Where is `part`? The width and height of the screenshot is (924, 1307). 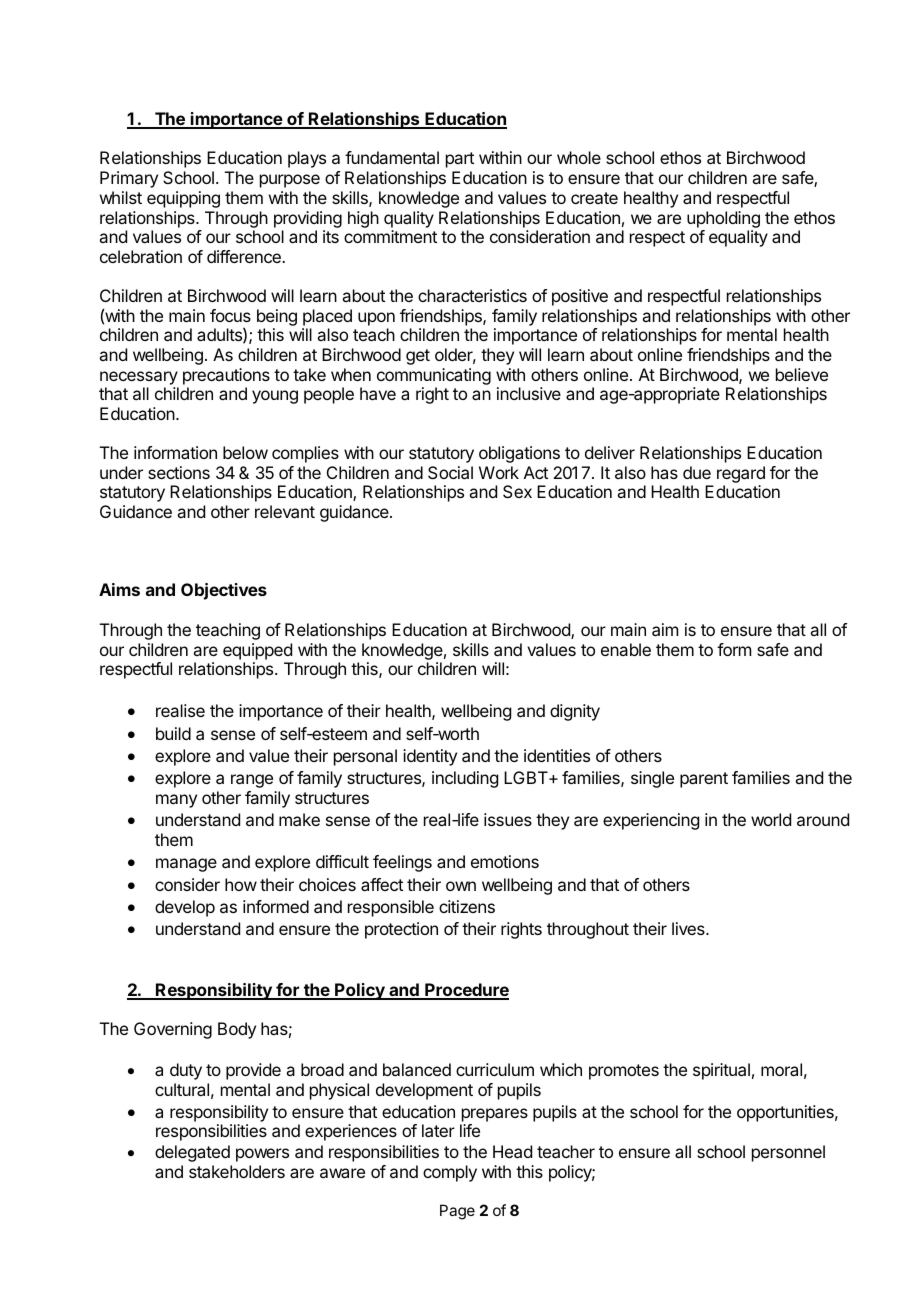
part is located at coordinates (460, 160).
